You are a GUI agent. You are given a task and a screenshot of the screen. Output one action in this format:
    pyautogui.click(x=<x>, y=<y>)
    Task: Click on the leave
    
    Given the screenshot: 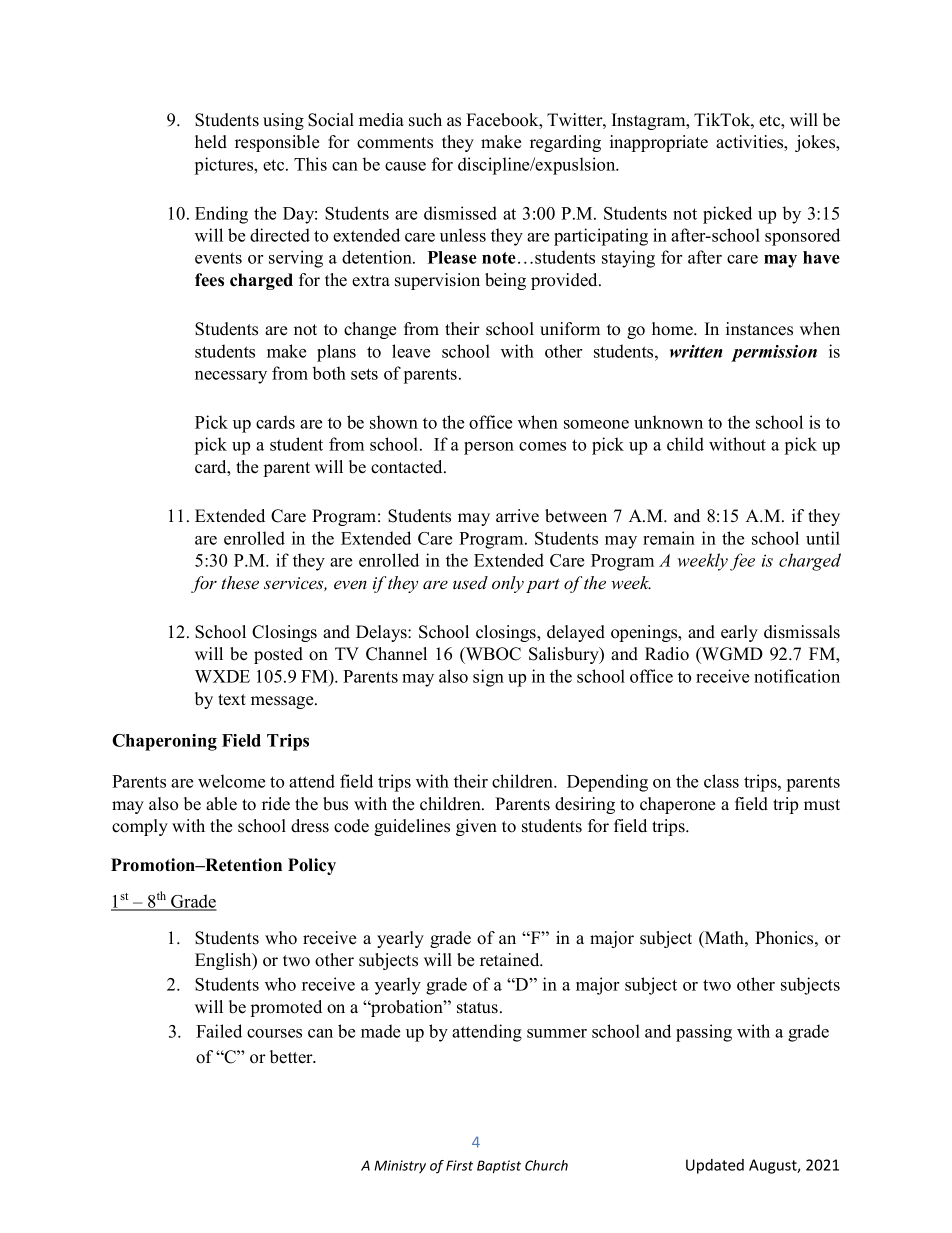 What is the action you would take?
    pyautogui.click(x=411, y=351)
